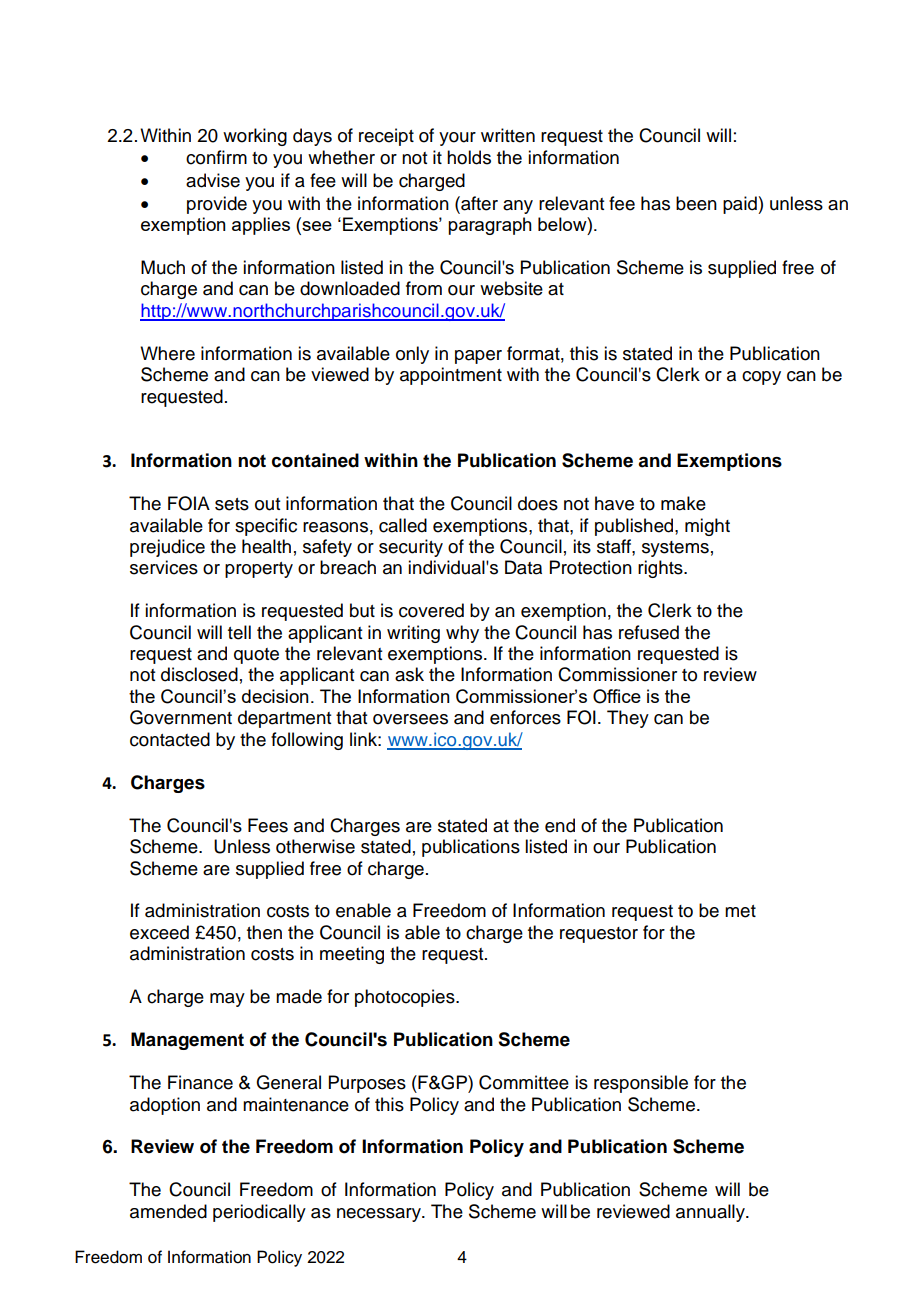 This screenshot has height=1308, width=924. What do you see at coordinates (711, 1213) in the screenshot?
I see `annually` at bounding box center [711, 1213].
